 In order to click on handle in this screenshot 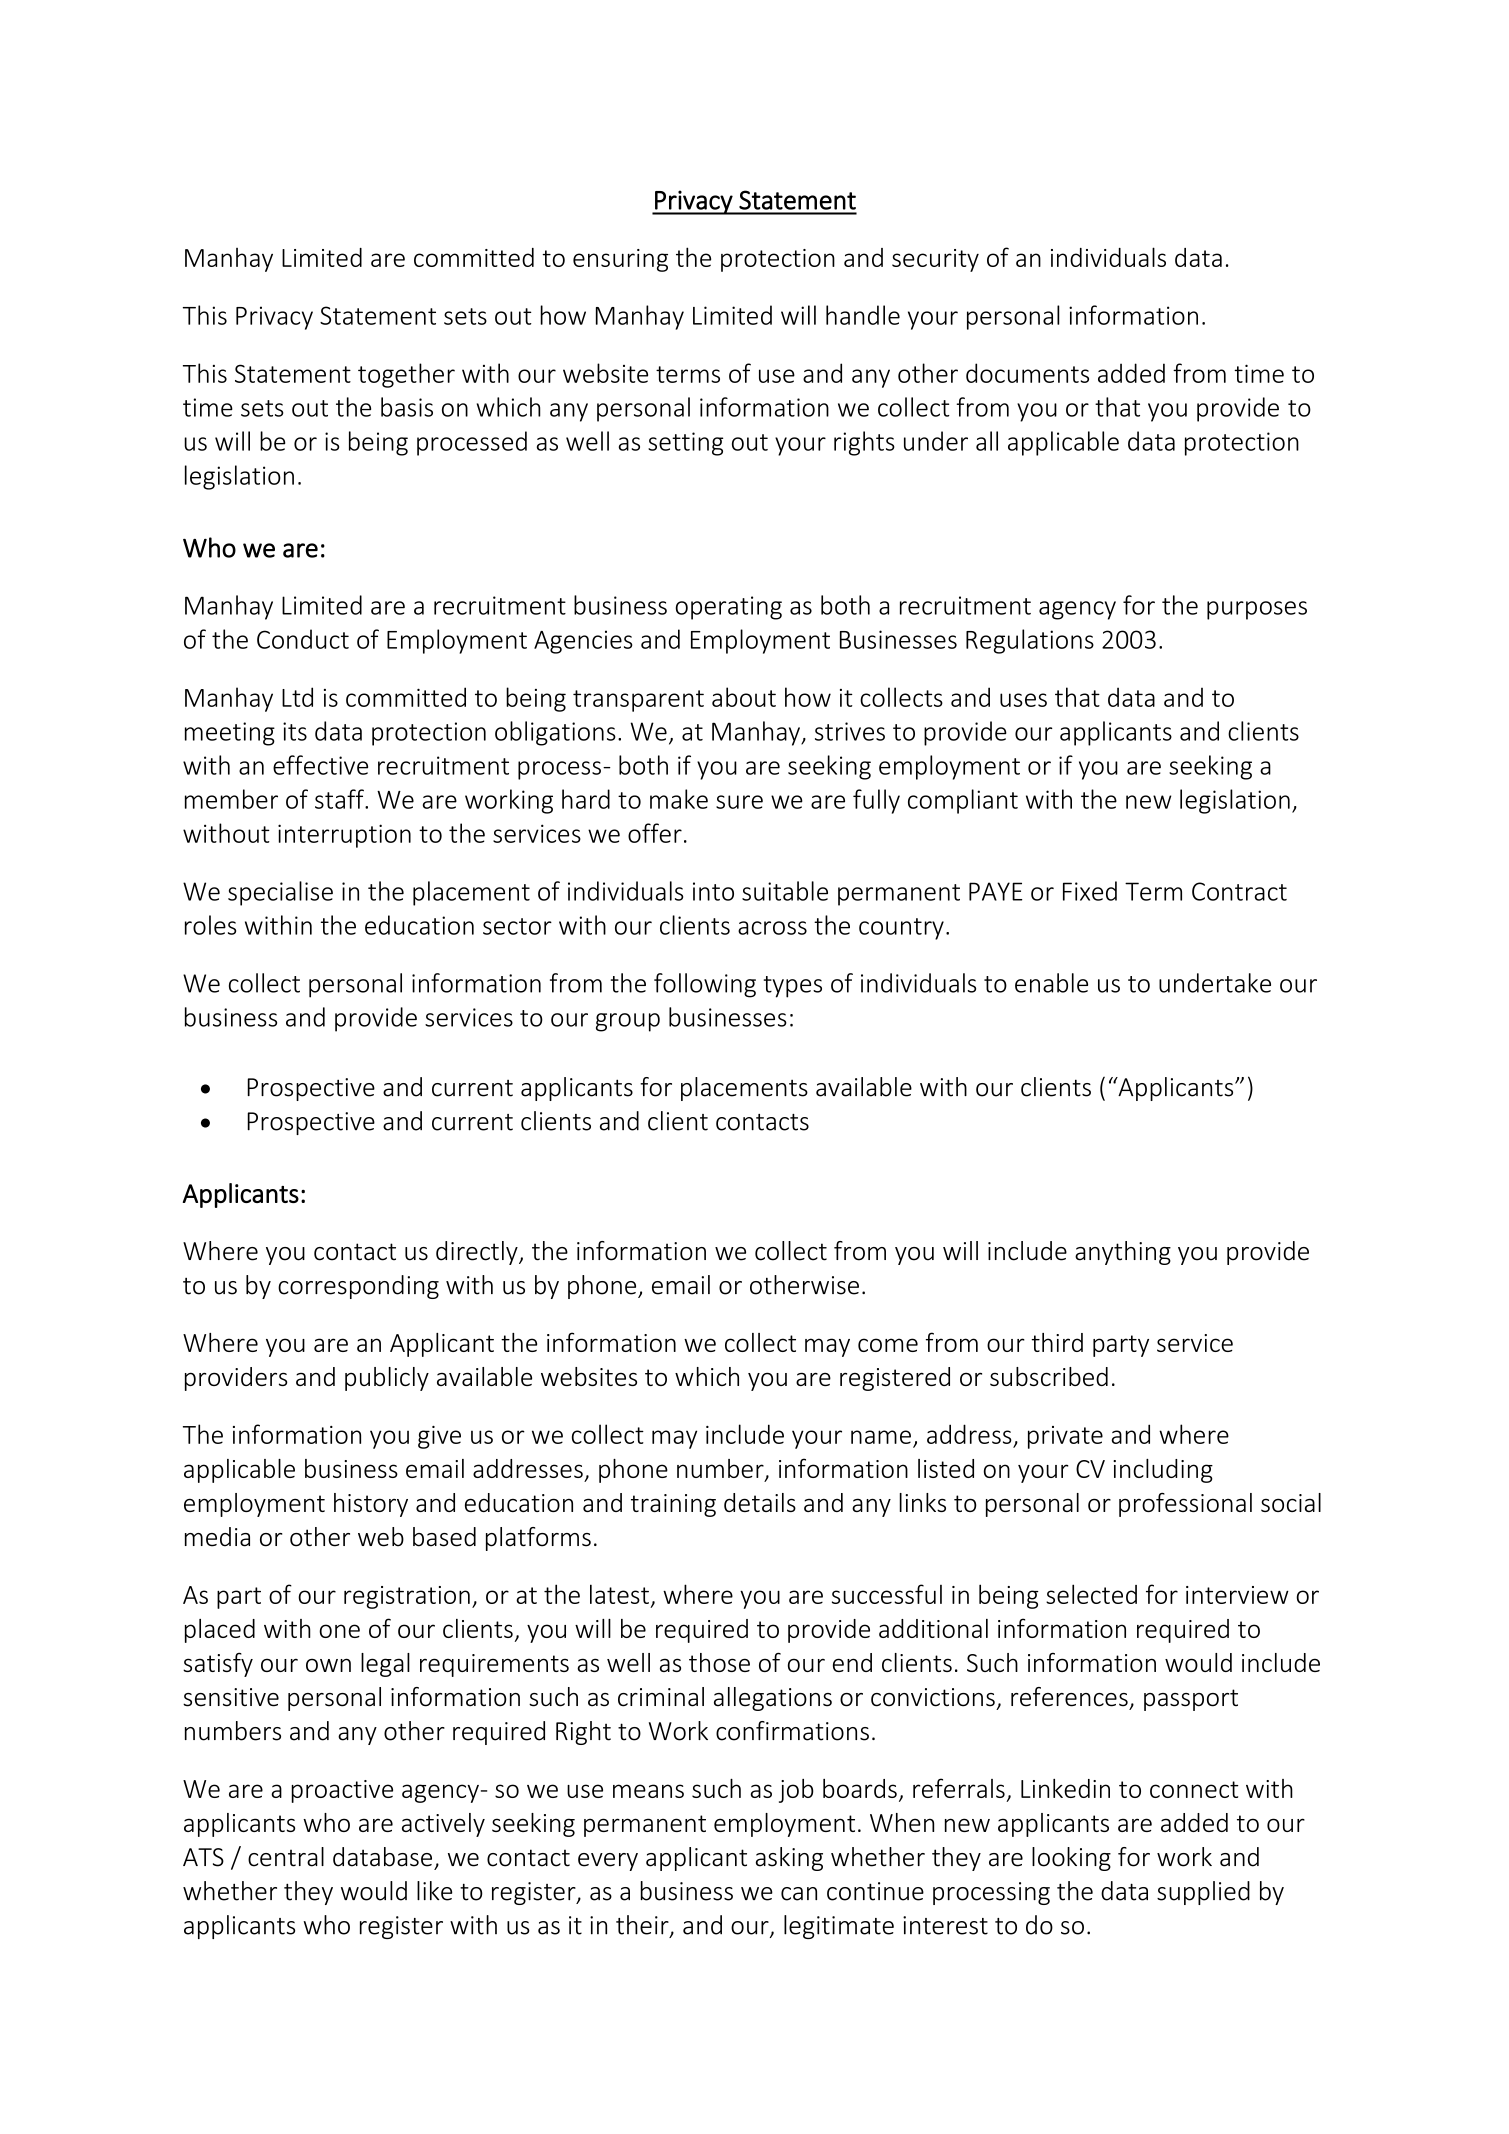, I will do `click(863, 315)`.
